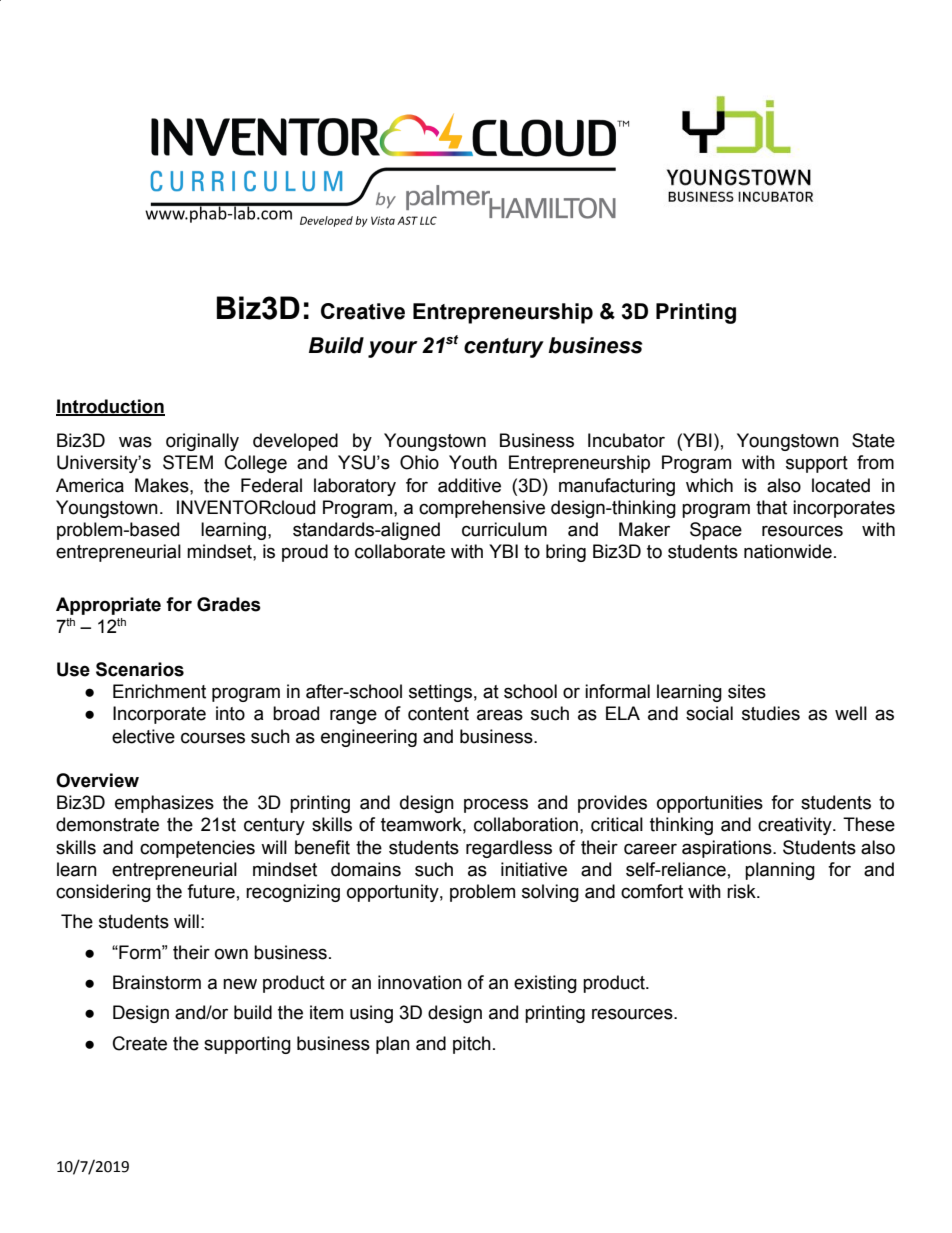 This screenshot has height=1233, width=952. What do you see at coordinates (110, 407) in the screenshot?
I see `Introduction` at bounding box center [110, 407].
